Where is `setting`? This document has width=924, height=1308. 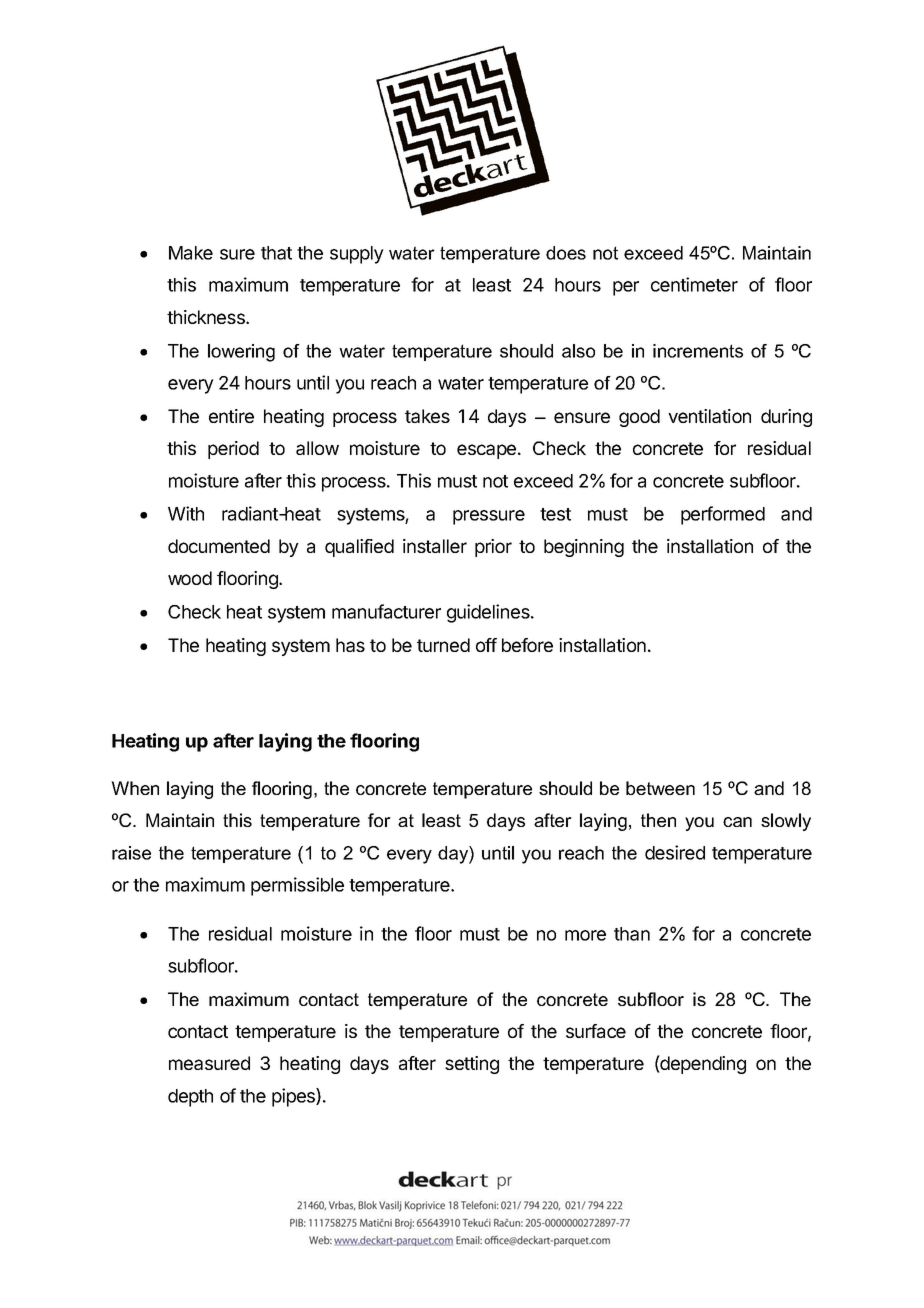
setting is located at coordinates (472, 1065).
